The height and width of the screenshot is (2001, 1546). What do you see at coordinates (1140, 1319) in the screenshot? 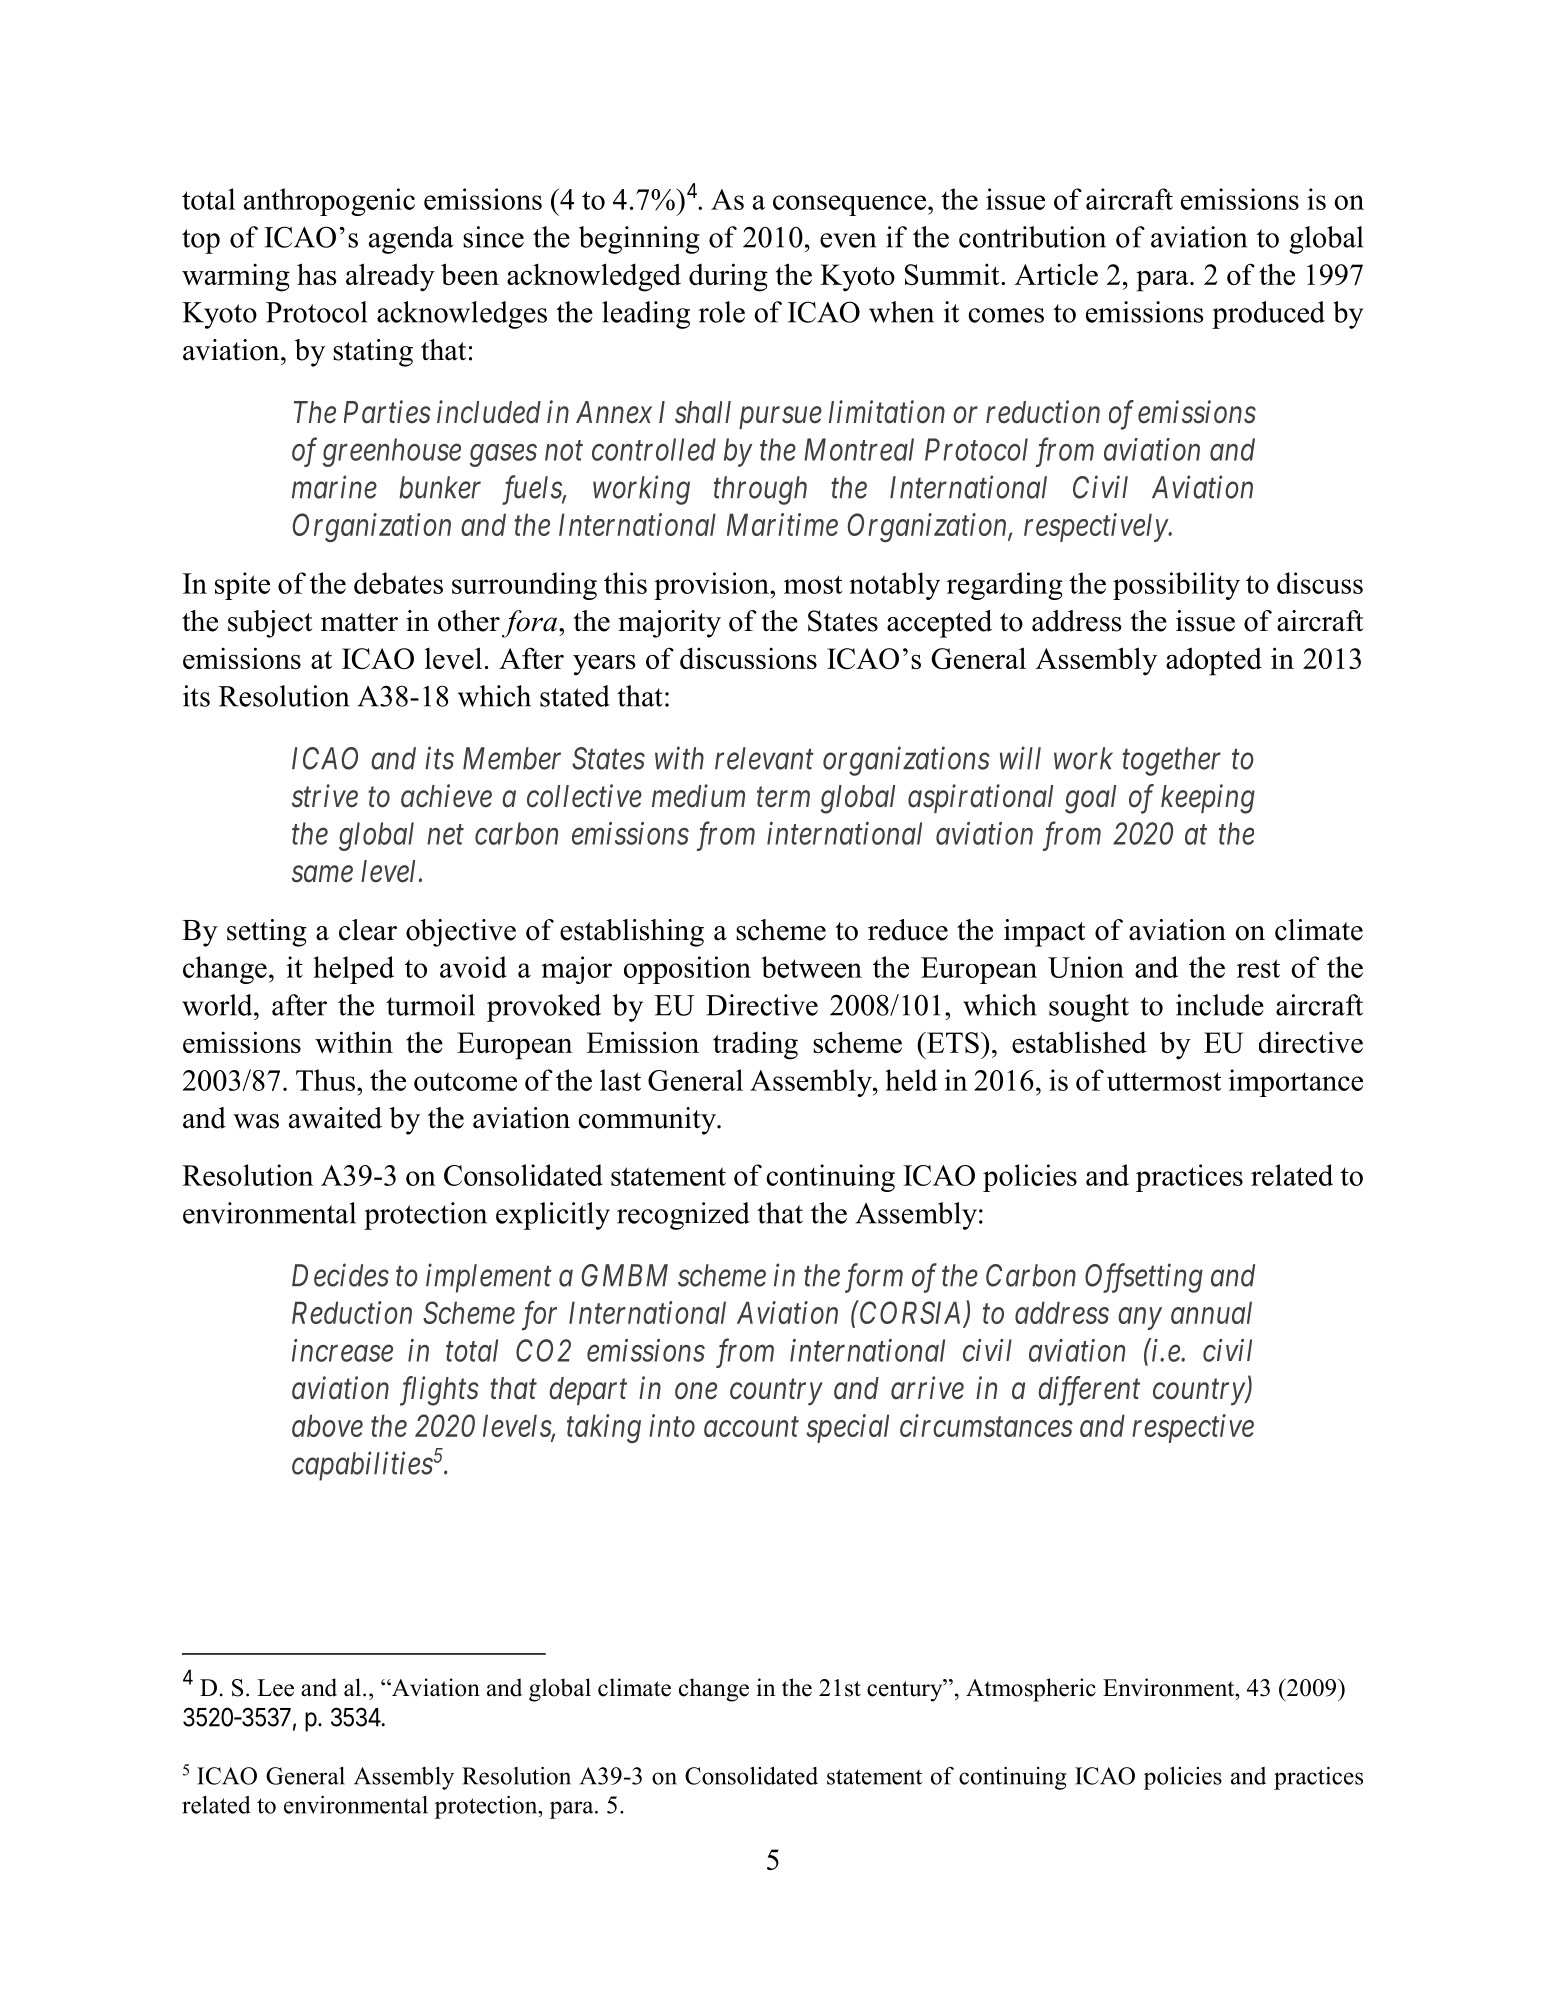
I see `any` at bounding box center [1140, 1319].
